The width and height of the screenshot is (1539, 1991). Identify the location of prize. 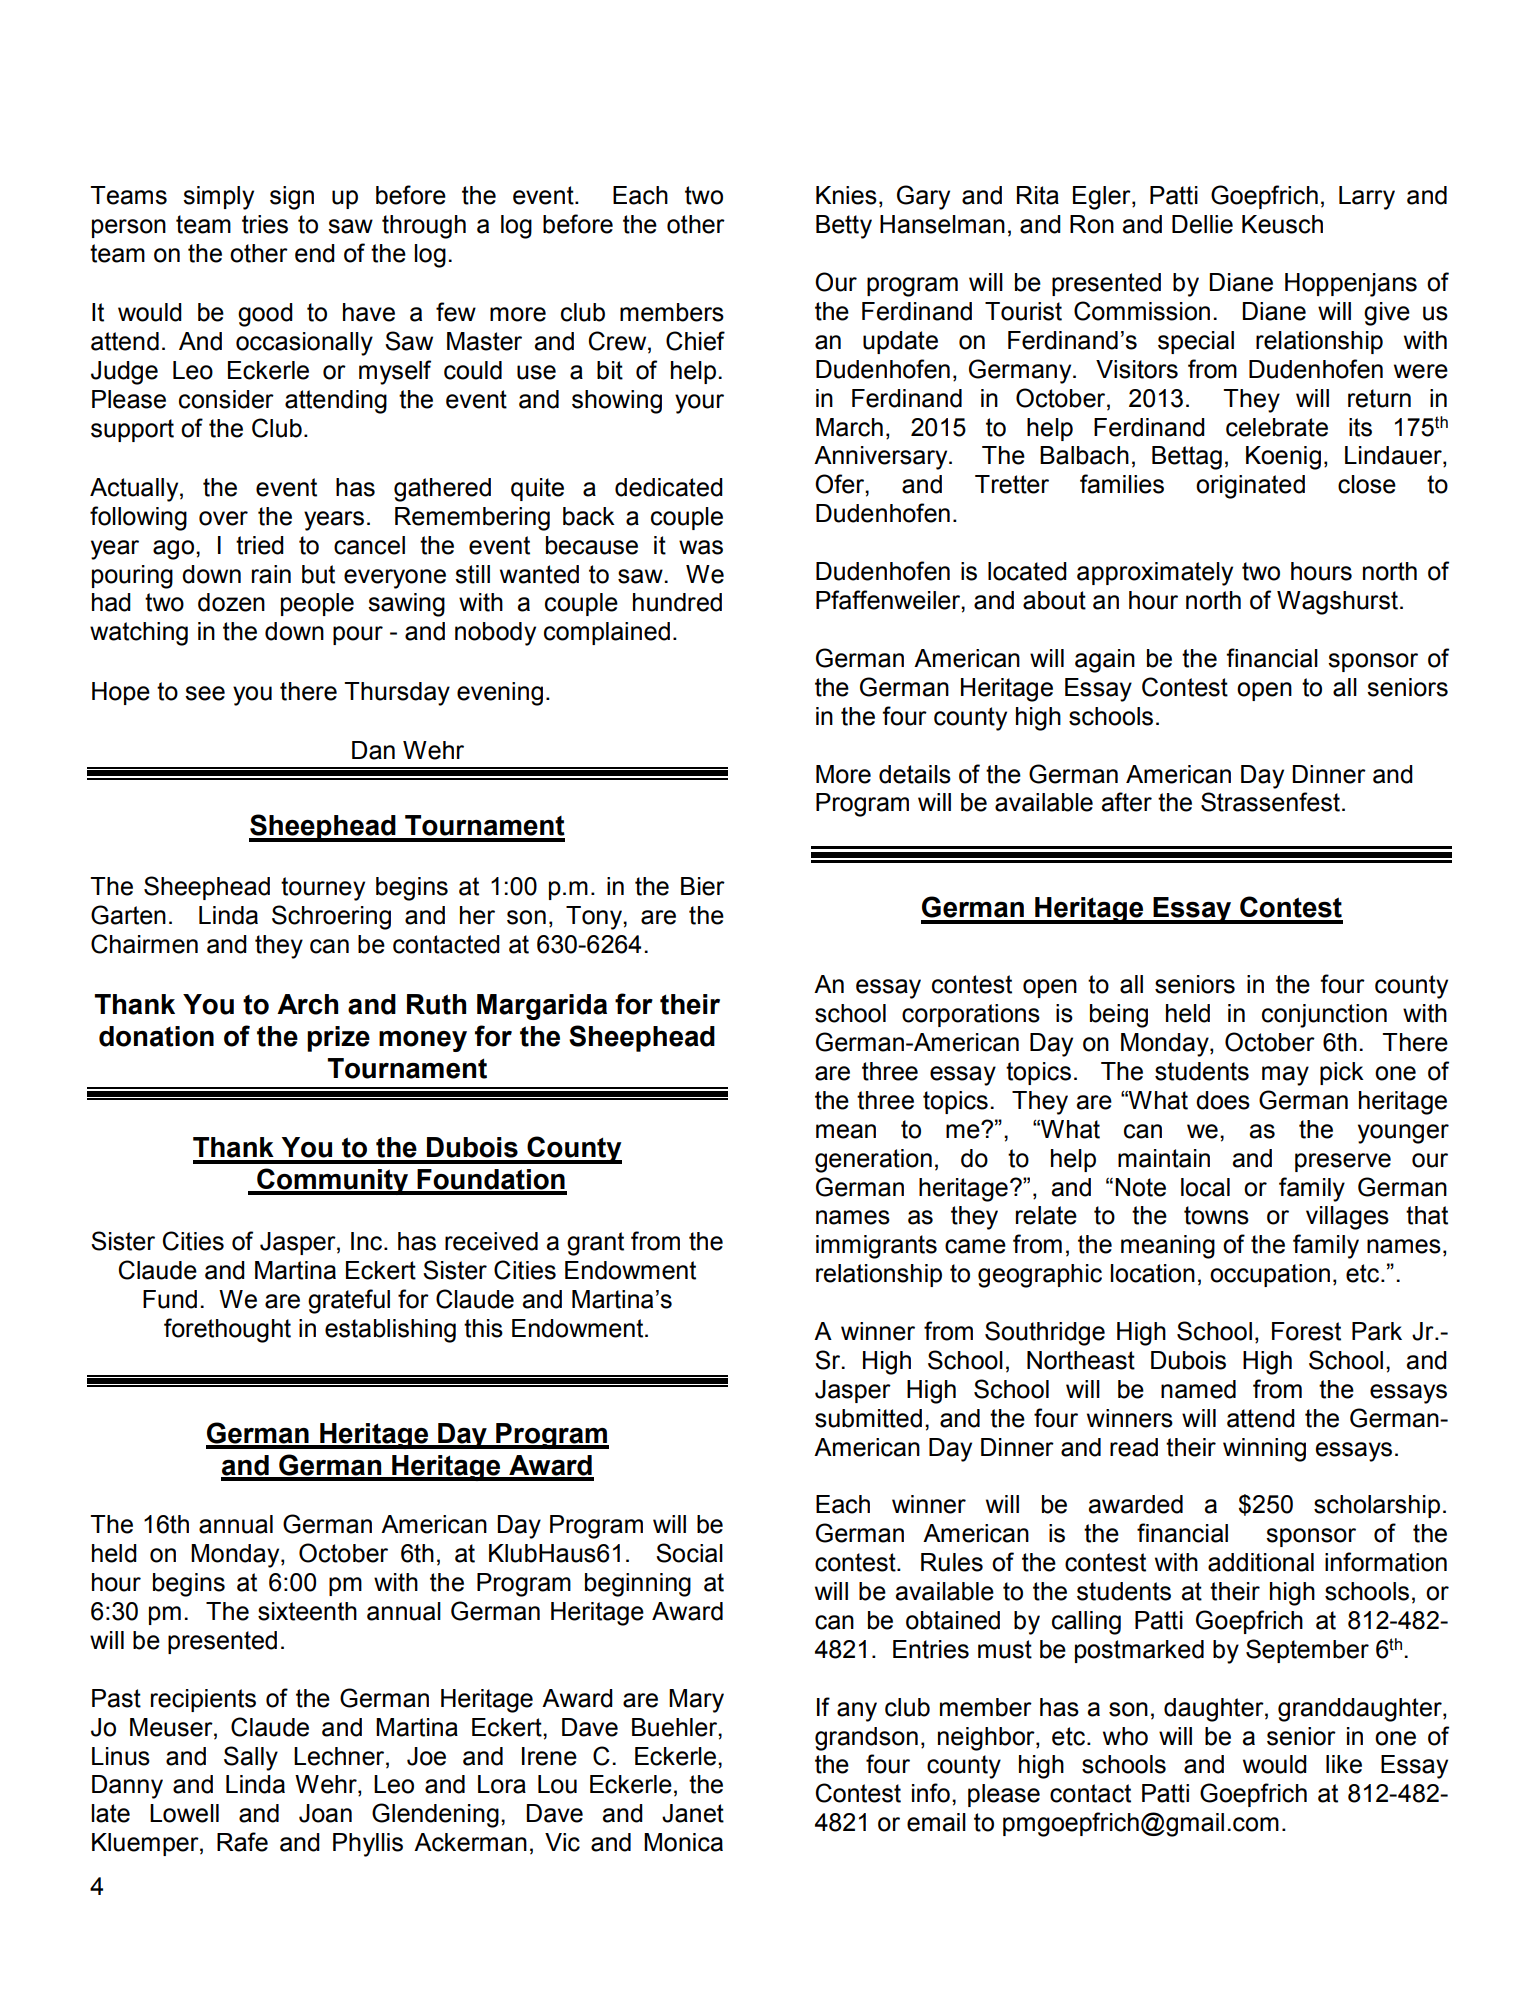
(338, 1039).
